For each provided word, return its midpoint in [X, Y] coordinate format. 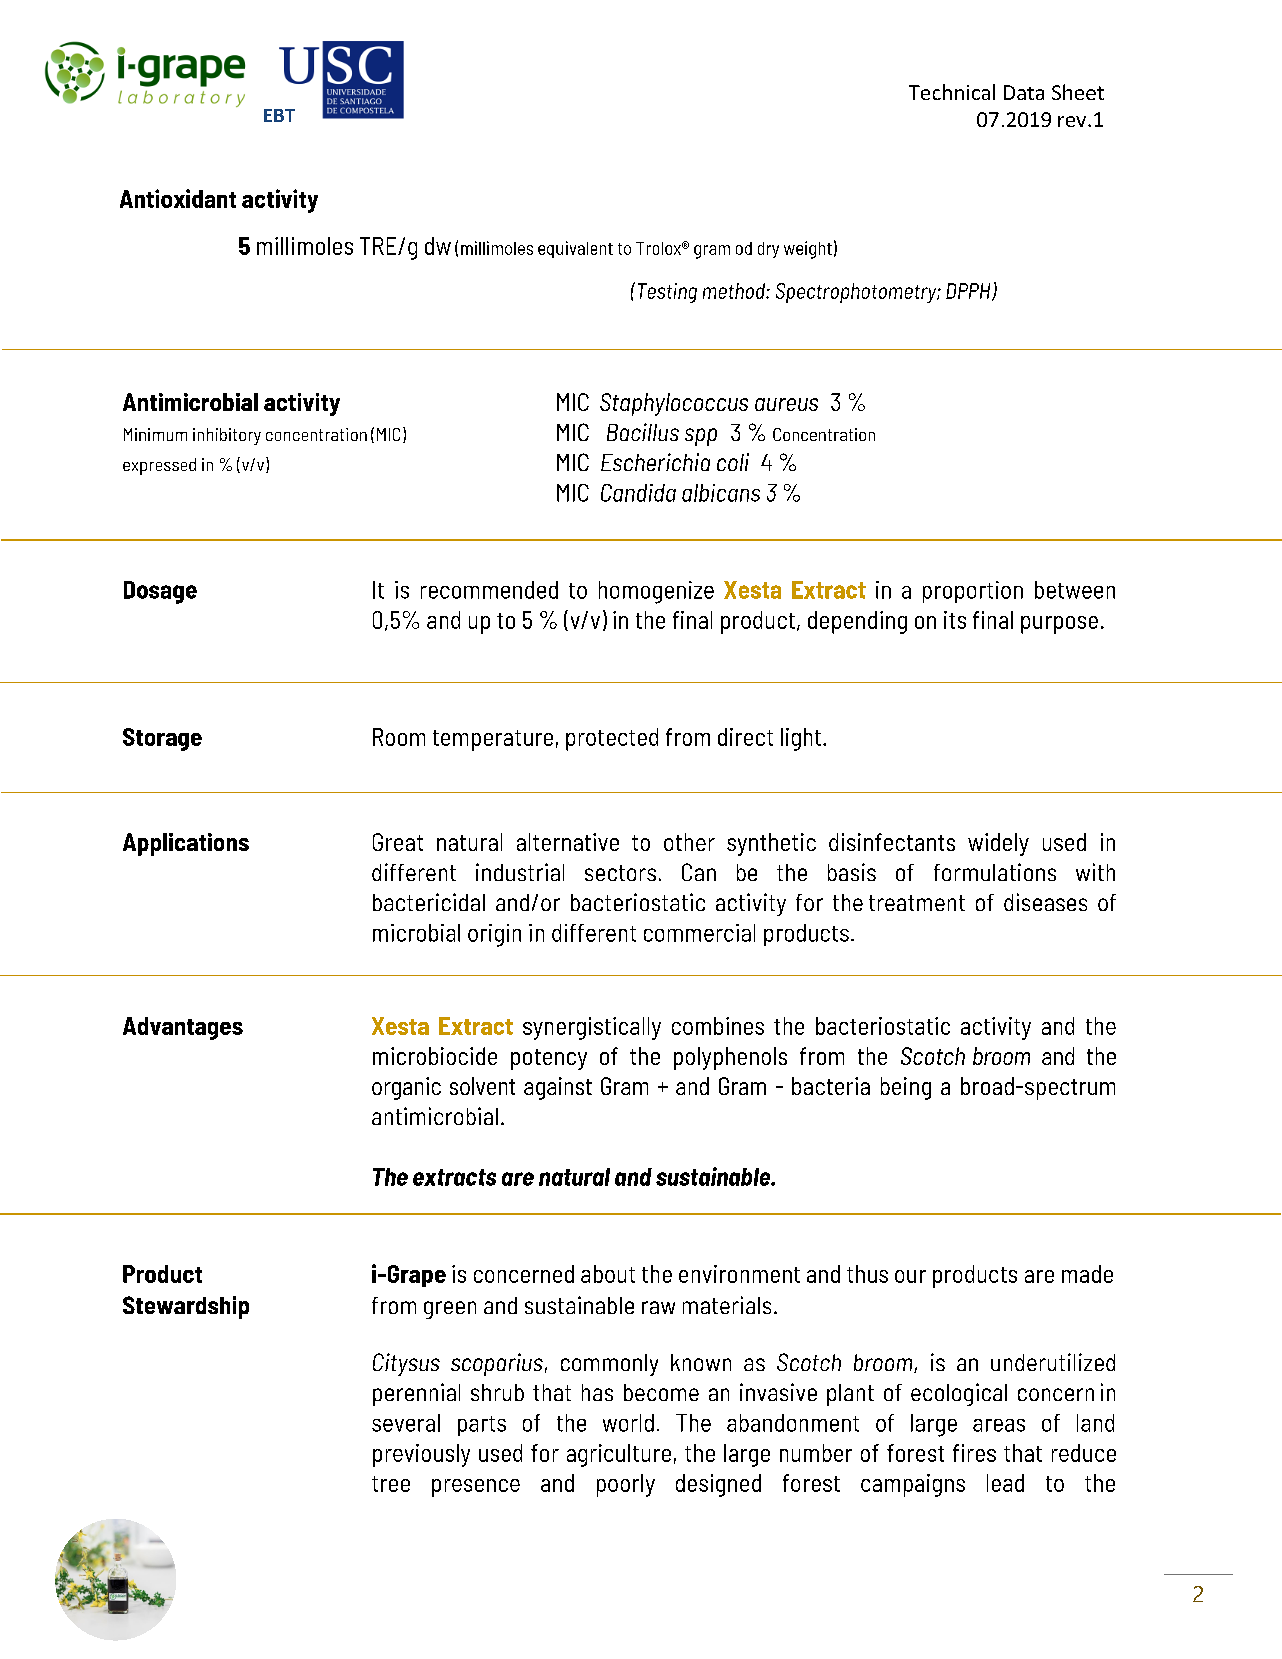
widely [998, 844]
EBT [279, 115]
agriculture [619, 1455]
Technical [952, 92]
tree [391, 1484]
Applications [186, 844]
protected [612, 739]
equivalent [575, 249]
